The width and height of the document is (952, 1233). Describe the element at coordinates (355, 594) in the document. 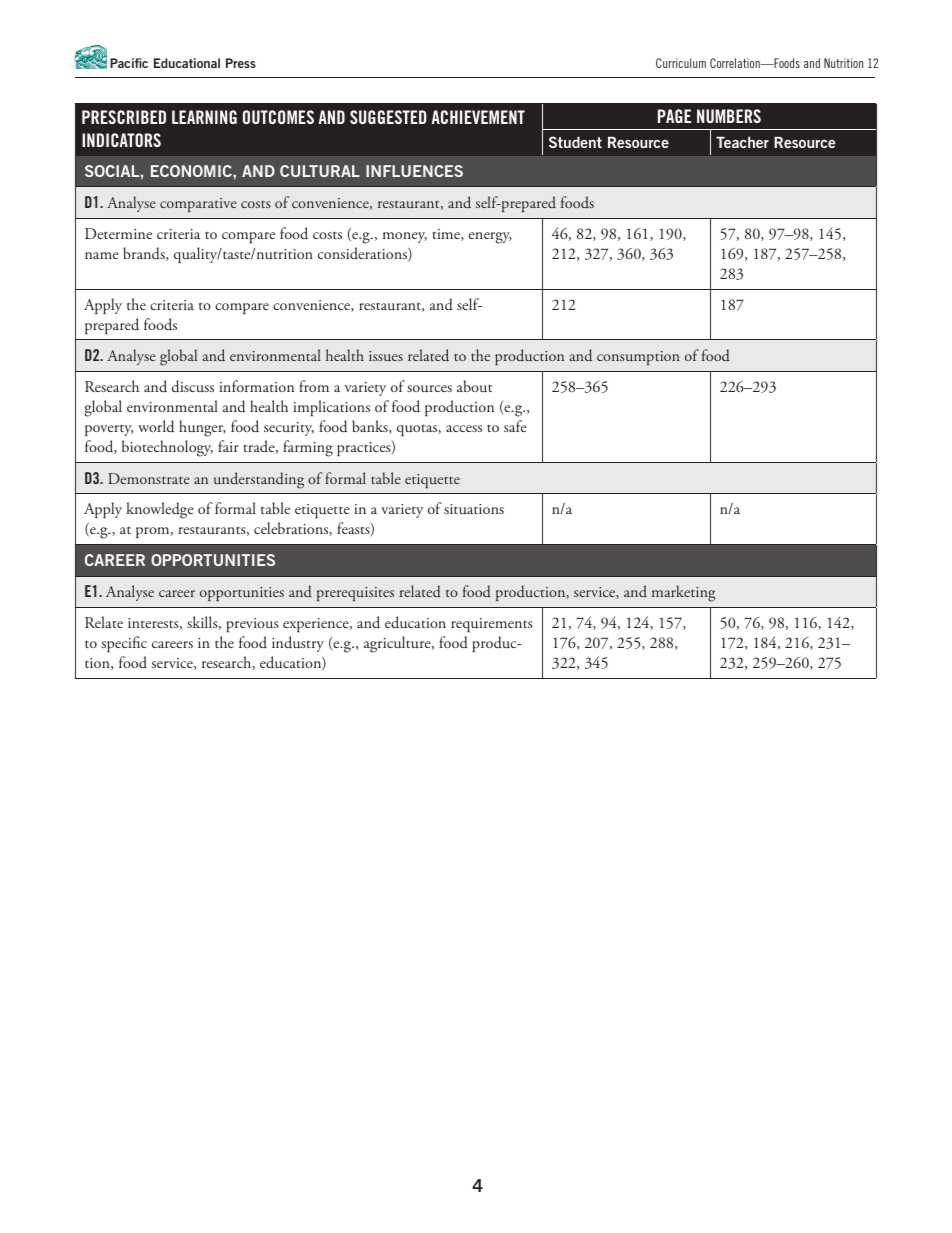

I see `prerequisites` at that location.
